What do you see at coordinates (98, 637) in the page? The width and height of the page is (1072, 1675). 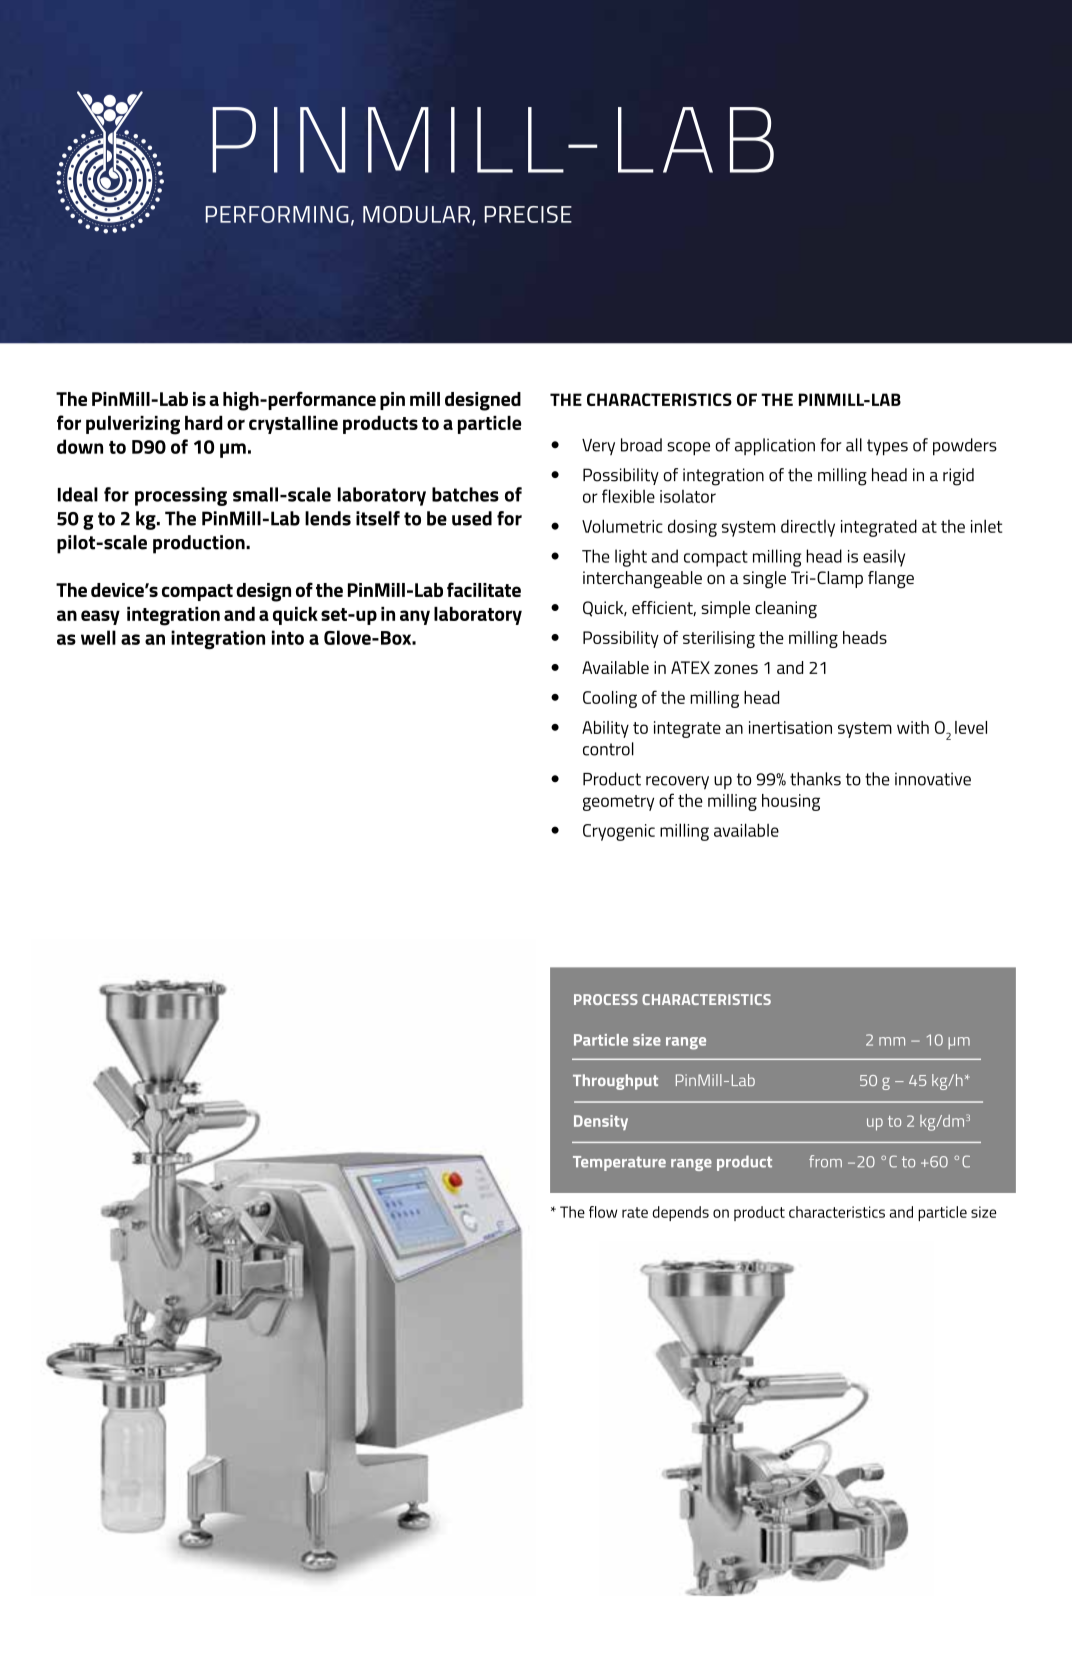 I see `well` at bounding box center [98, 637].
